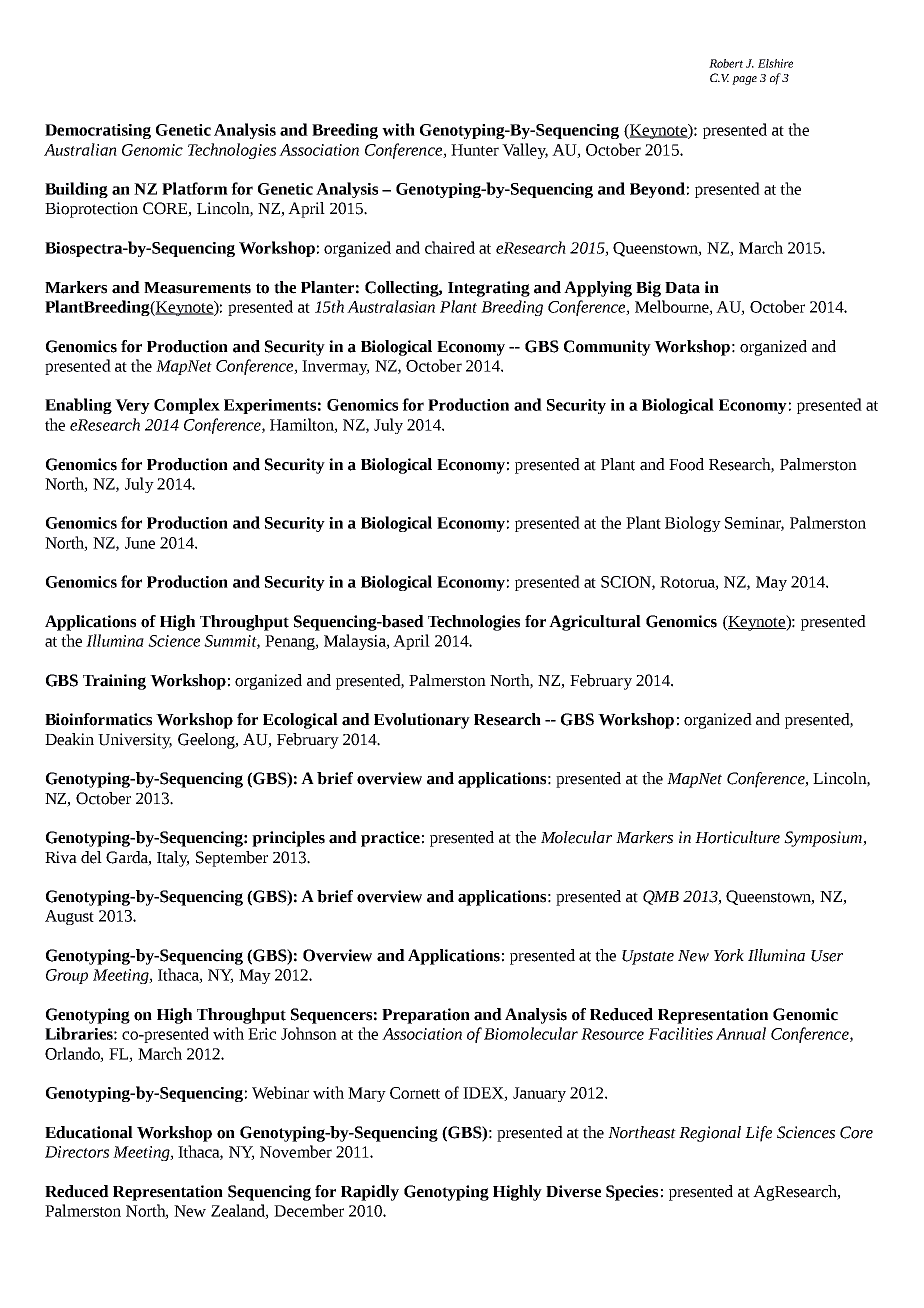  Describe the element at coordinates (758, 1134) in the screenshot. I see `Life` at that location.
